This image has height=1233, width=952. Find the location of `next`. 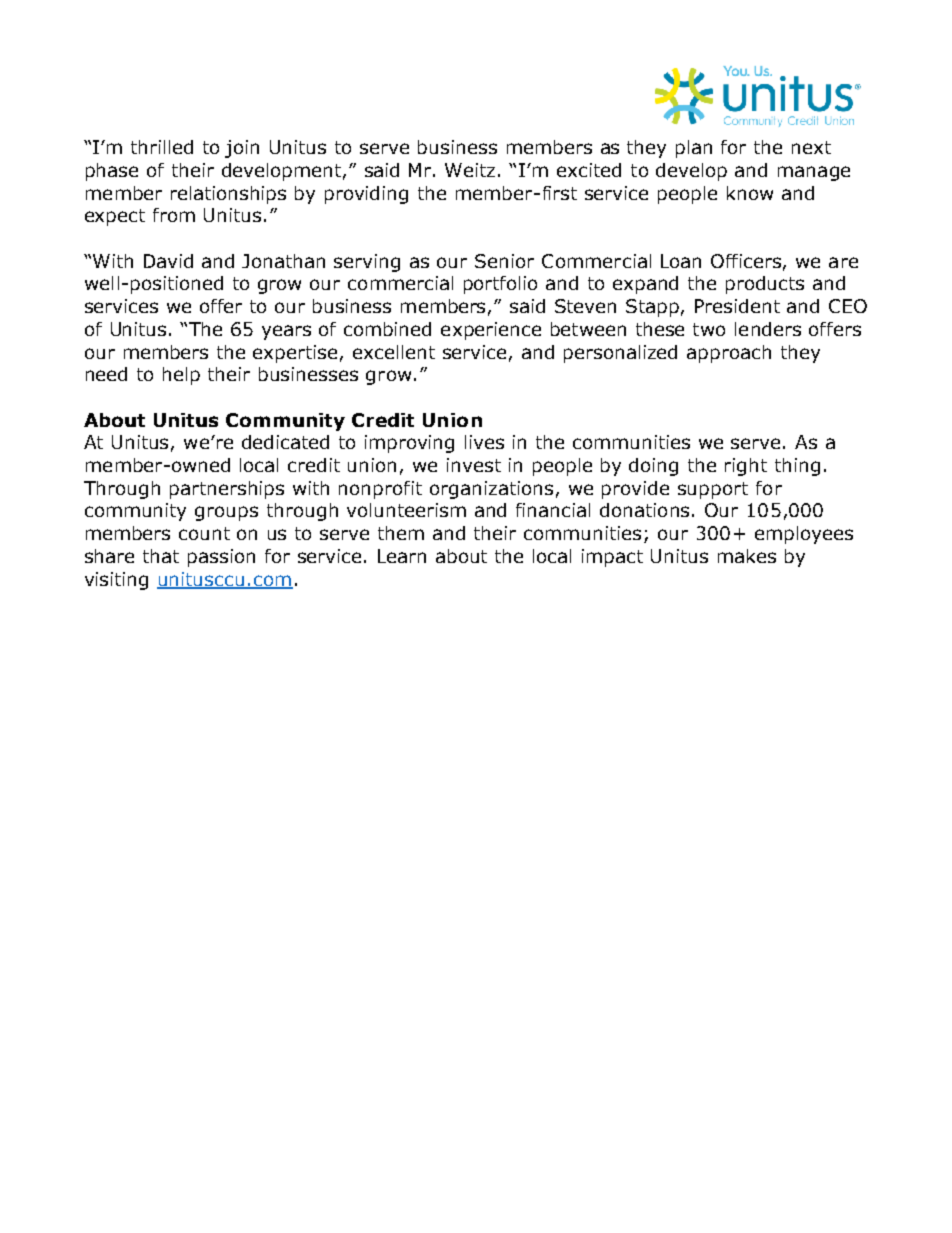

next is located at coordinates (811, 147).
